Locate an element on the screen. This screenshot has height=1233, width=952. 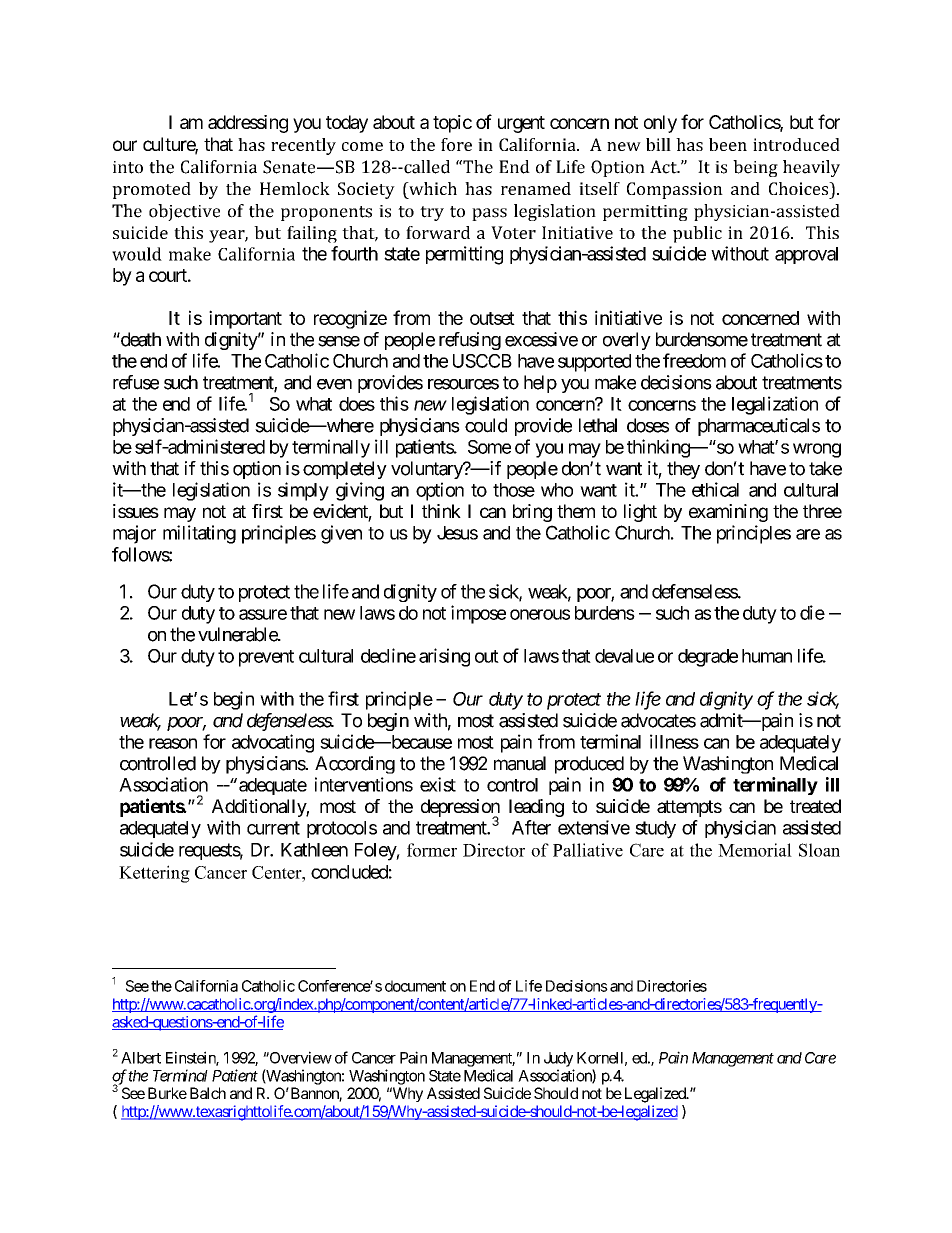
human is located at coordinates (767, 656).
